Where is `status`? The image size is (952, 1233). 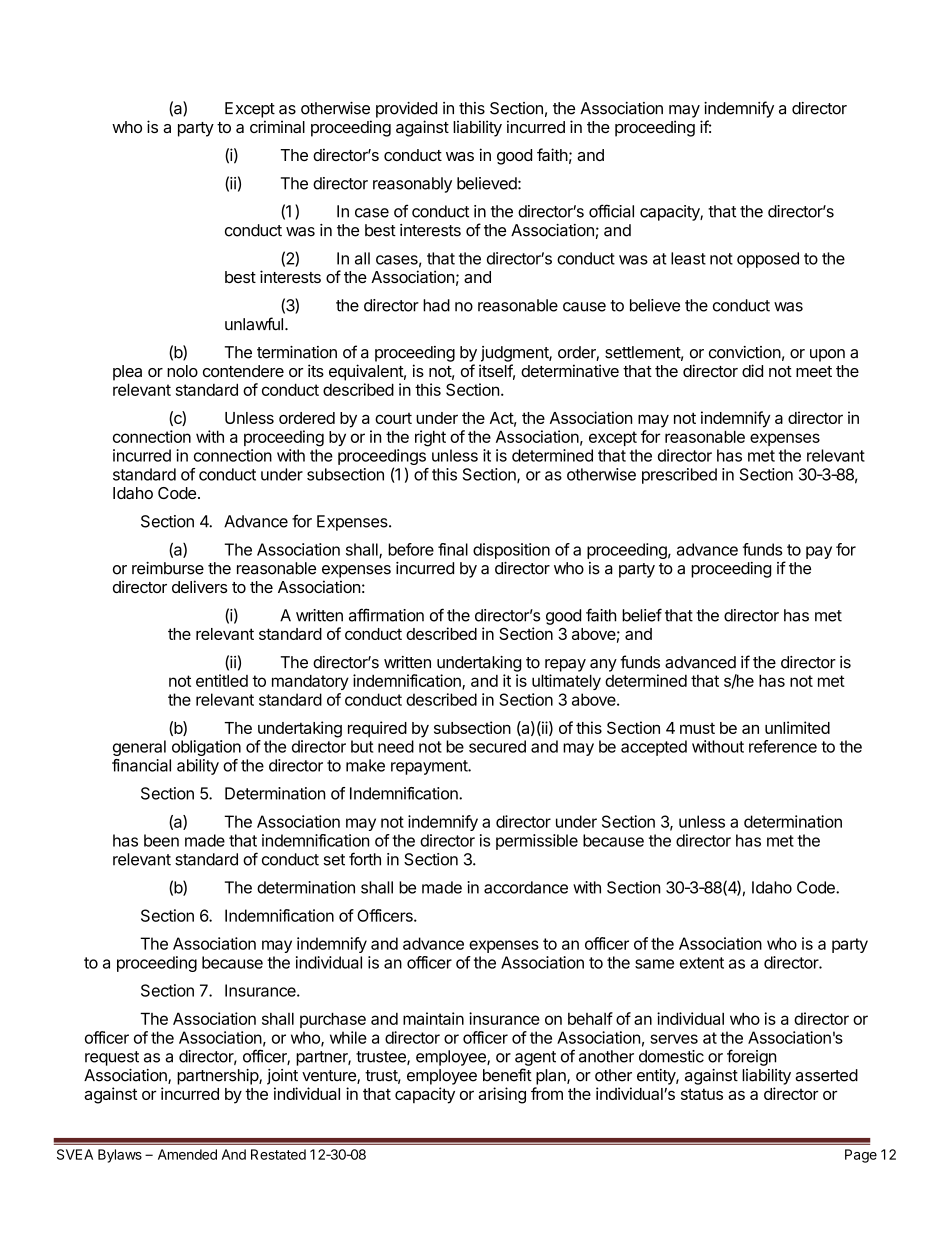 status is located at coordinates (702, 1094).
